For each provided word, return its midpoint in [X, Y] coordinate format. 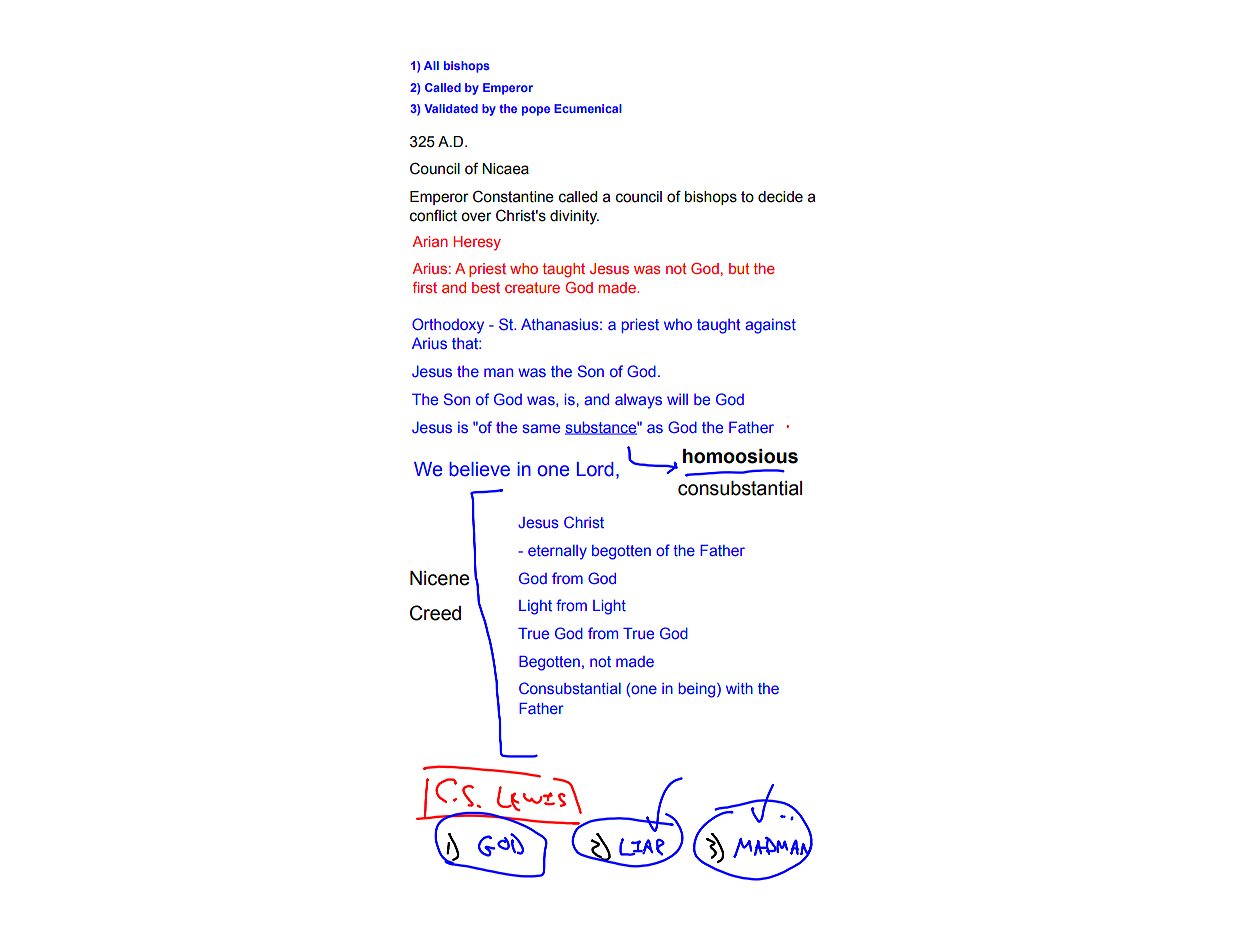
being [698, 690]
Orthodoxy [448, 326]
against [771, 326]
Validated [451, 108]
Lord [595, 469]
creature [532, 287]
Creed [435, 613]
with [739, 688]
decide [780, 197]
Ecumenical [588, 108]
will [677, 399]
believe [480, 469]
